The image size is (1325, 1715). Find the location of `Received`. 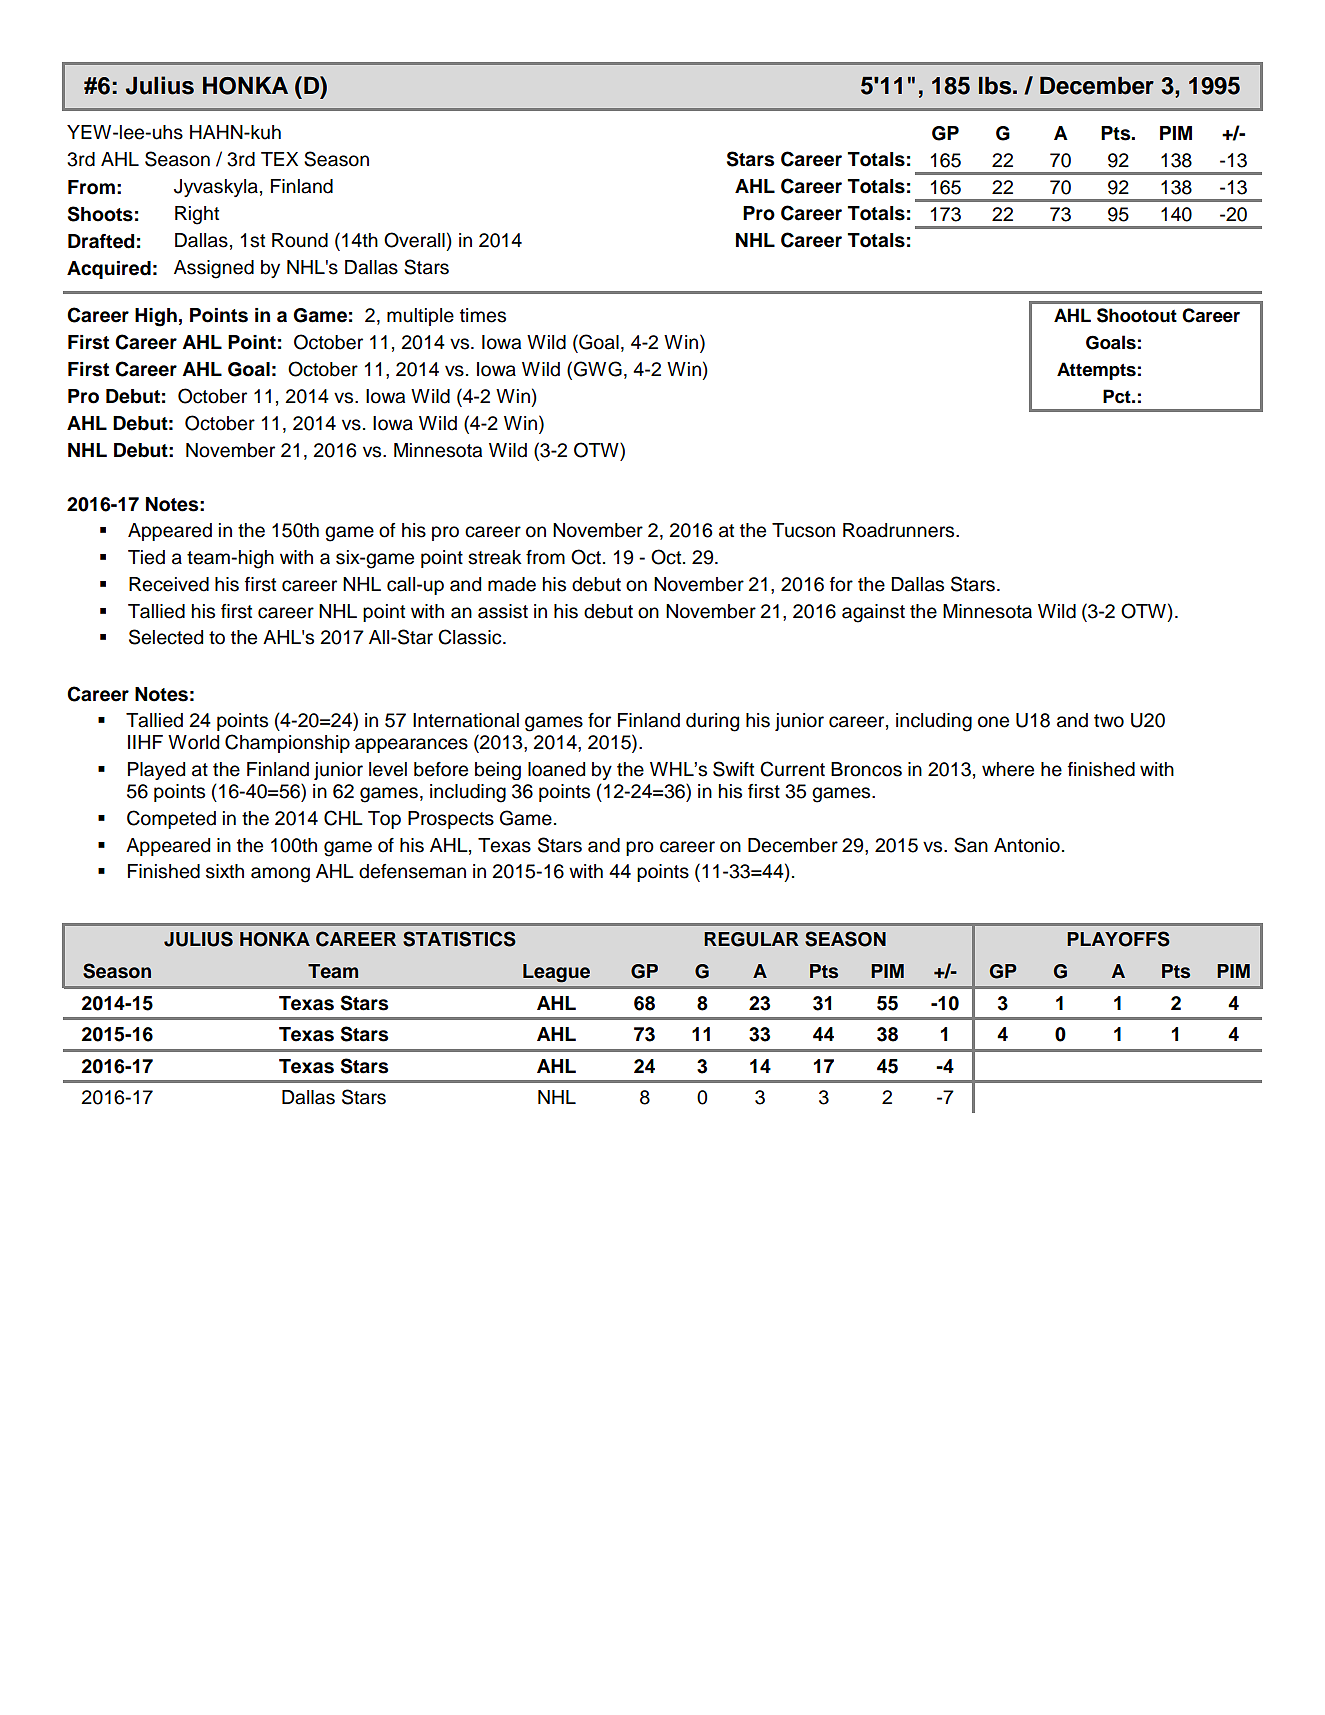

Received is located at coordinates (169, 584).
